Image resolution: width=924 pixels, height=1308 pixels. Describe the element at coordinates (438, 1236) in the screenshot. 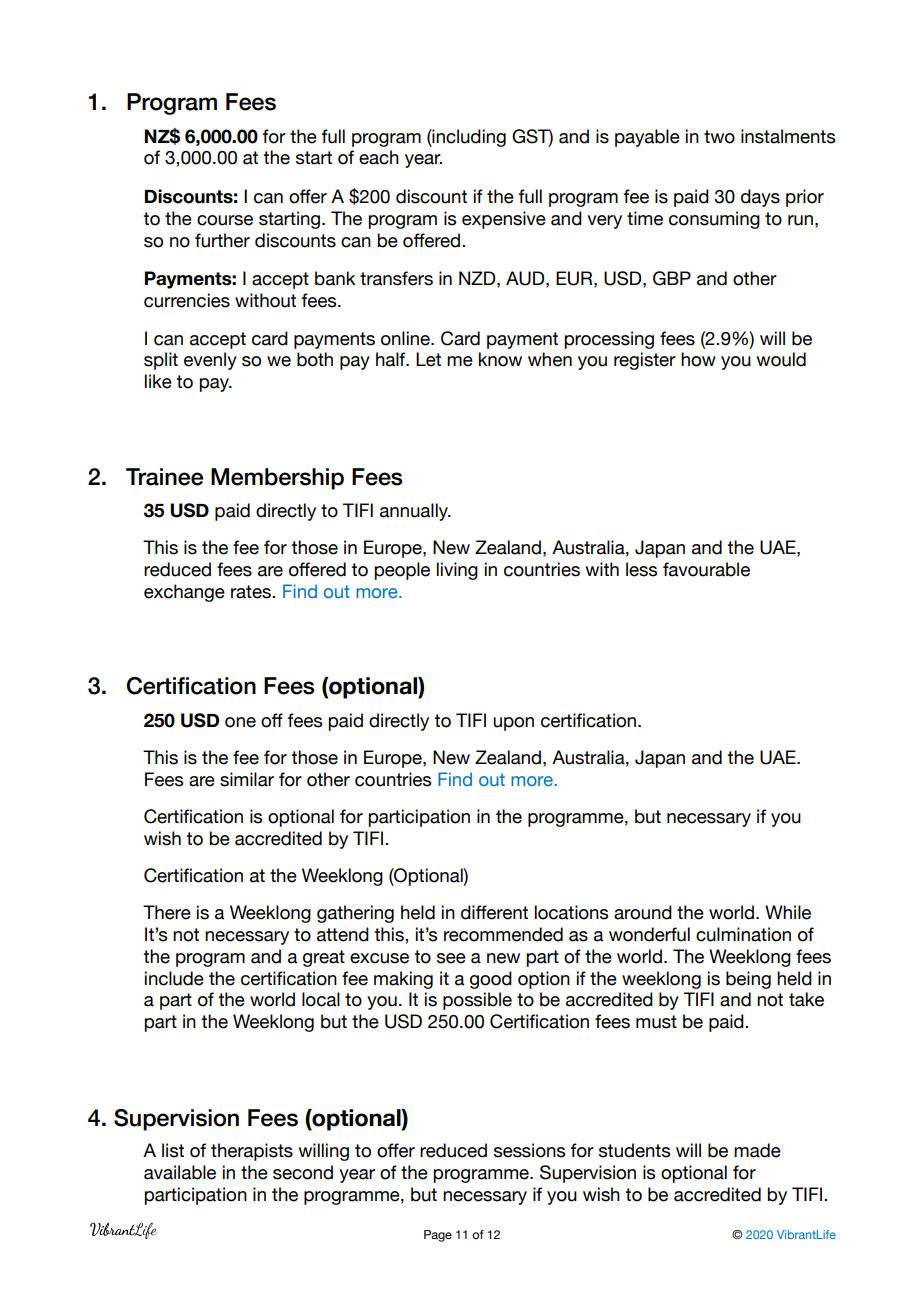

I see `Page` at that location.
